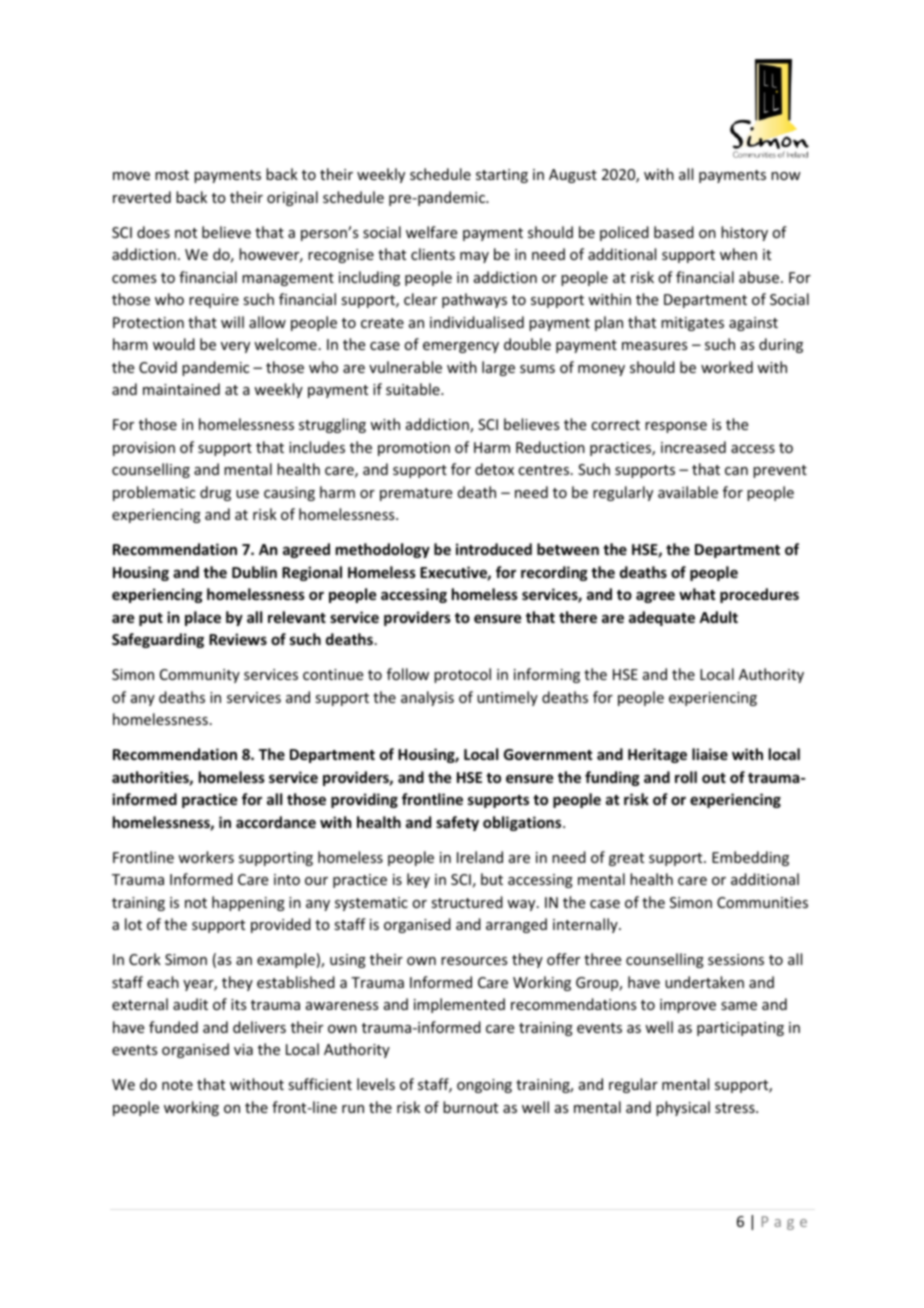  Describe the element at coordinates (750, 858) in the image. I see `Embedding` at that location.
